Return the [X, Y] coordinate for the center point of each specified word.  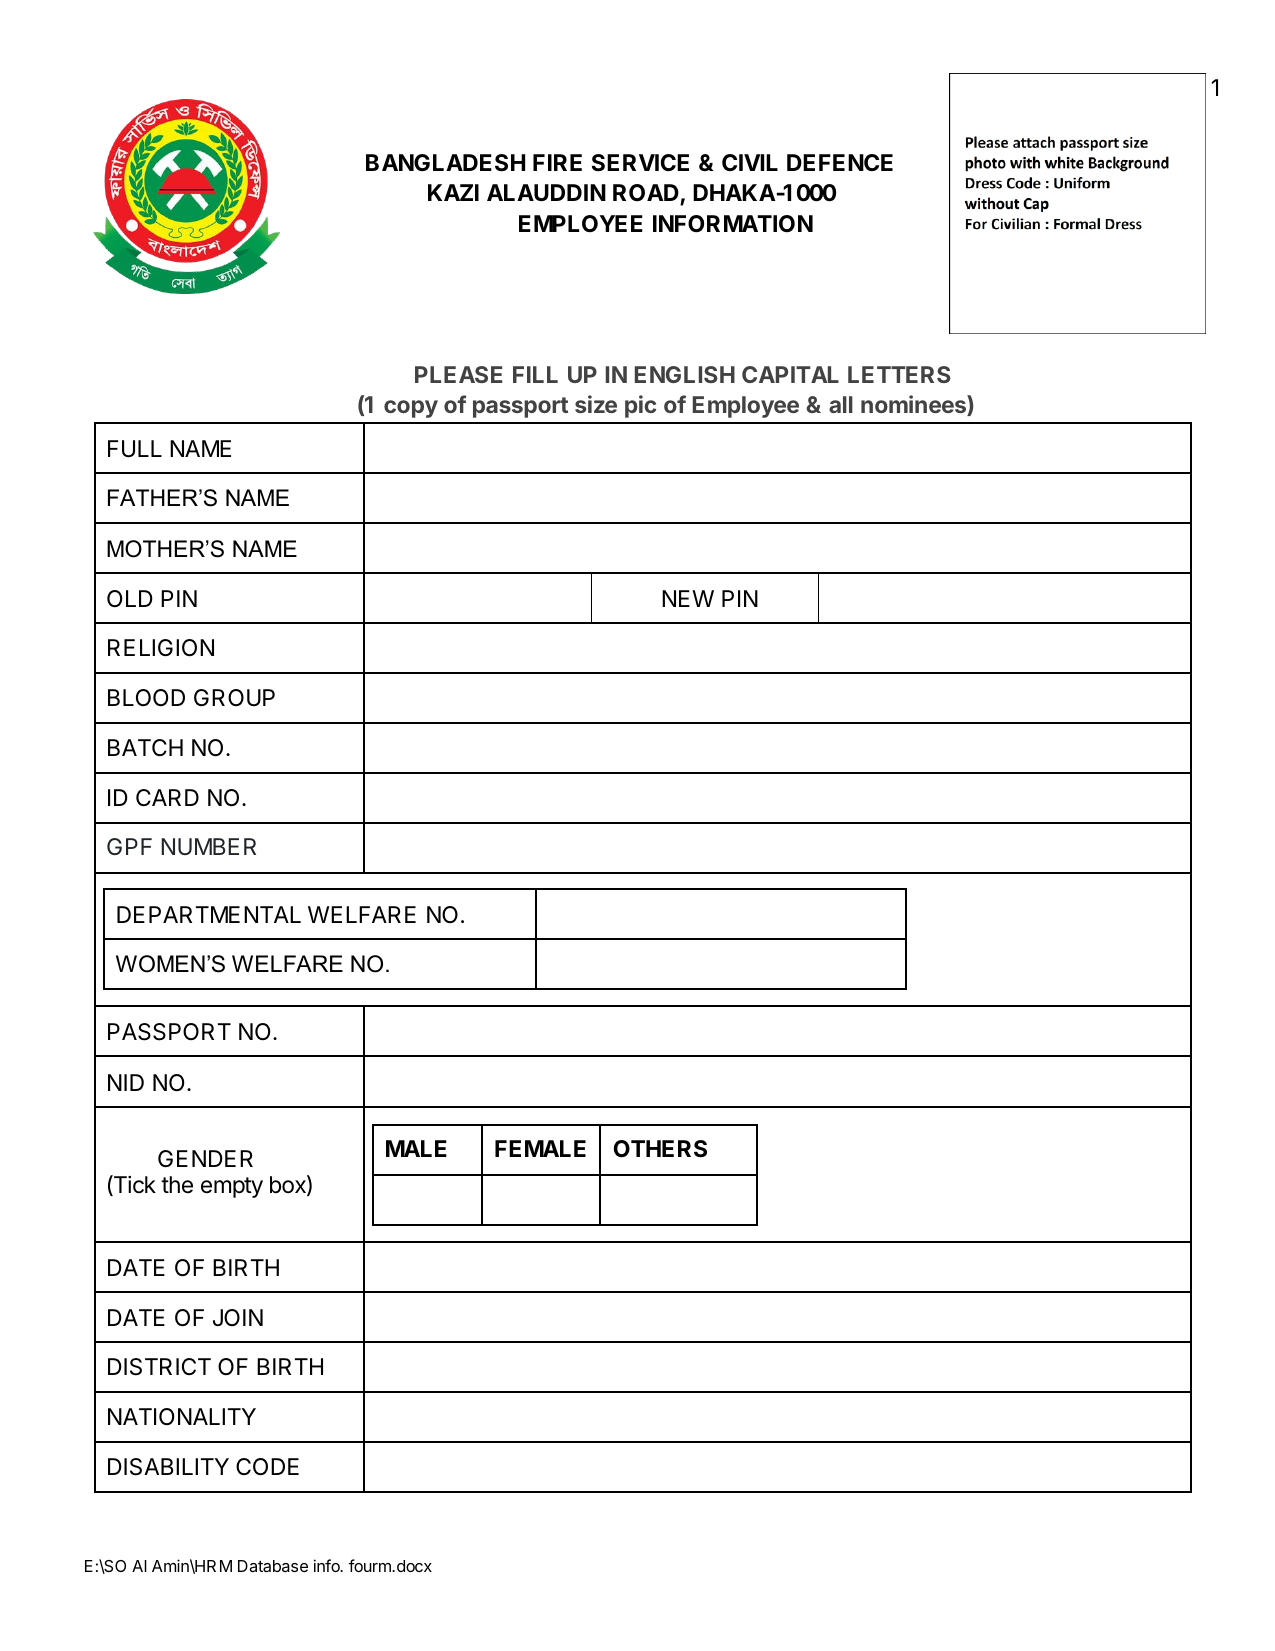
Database [273, 1566]
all [841, 404]
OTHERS [660, 1149]
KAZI [453, 192]
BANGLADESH [445, 163]
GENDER [205, 1158]
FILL [535, 374]
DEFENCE [840, 162]
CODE [267, 1467]
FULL [135, 449]
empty [232, 1187]
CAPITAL [790, 374]
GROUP [234, 698]
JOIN [238, 1317]
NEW [688, 598]
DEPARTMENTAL [209, 914]
